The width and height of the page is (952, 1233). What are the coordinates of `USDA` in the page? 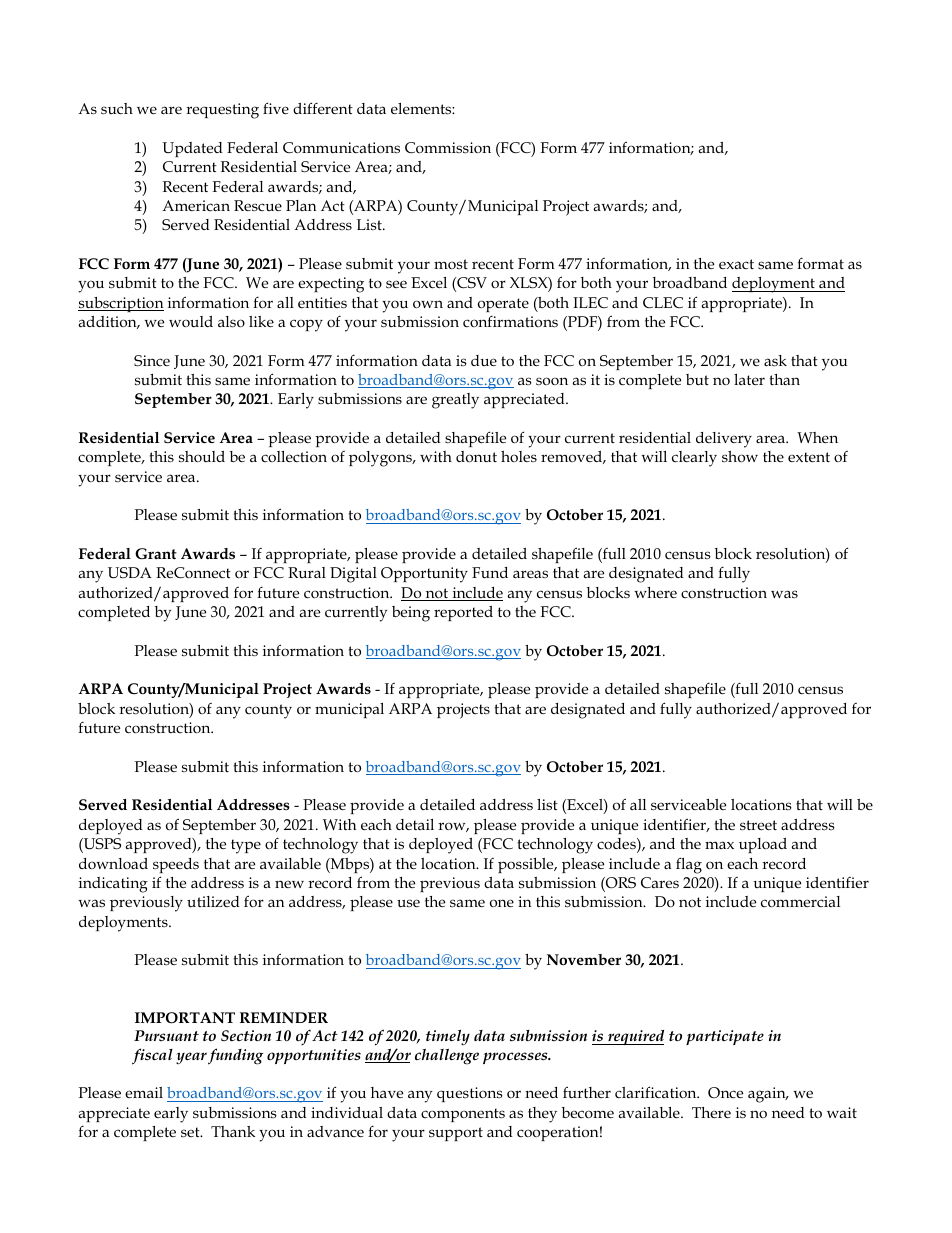 It's located at (130, 573).
